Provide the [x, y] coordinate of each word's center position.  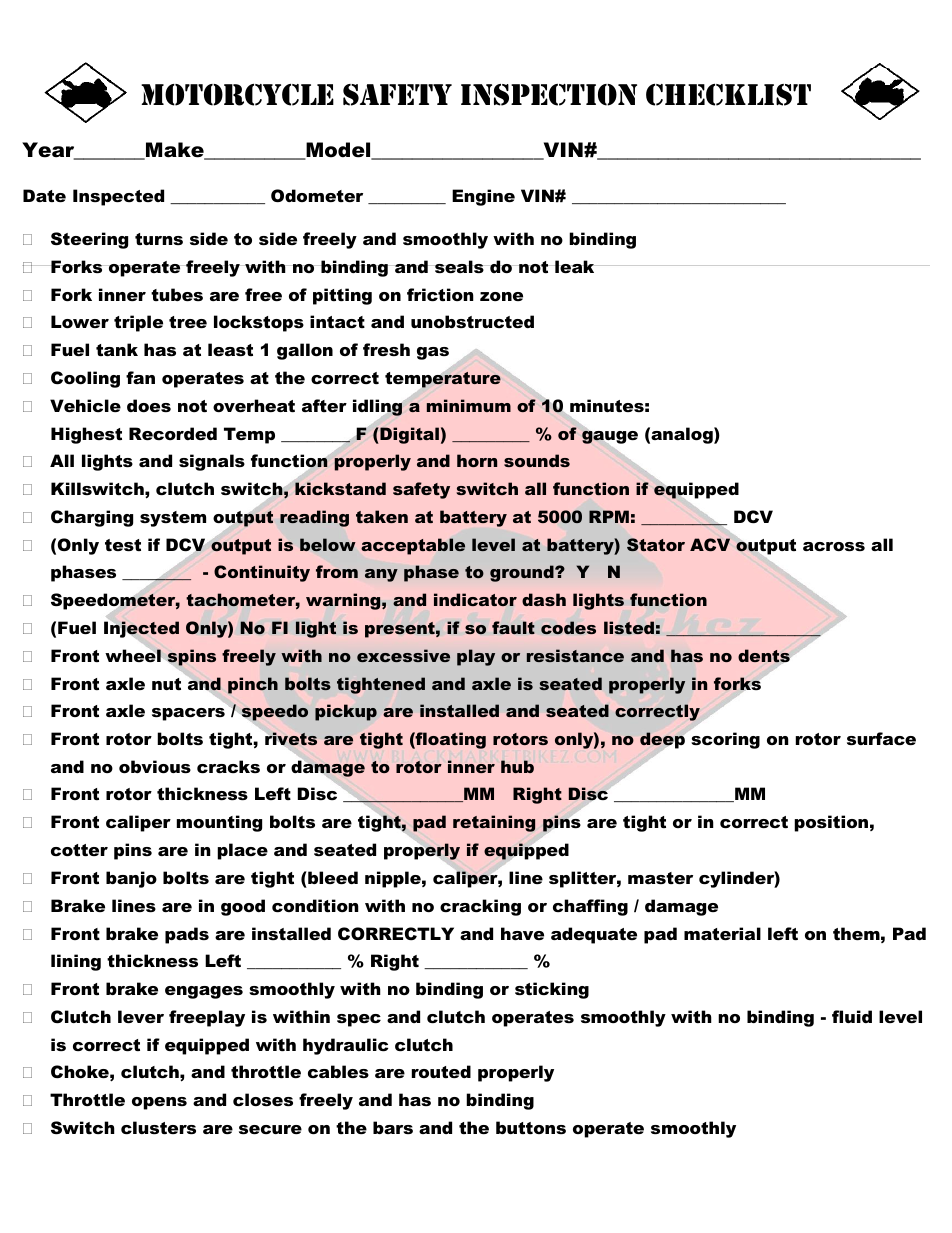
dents [764, 656]
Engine [483, 197]
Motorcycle [237, 95]
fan [140, 377]
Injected [141, 629]
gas [433, 353]
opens [159, 1103]
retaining [494, 823]
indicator [475, 599]
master [660, 878]
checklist [728, 95]
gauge [609, 437]
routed [441, 1071]
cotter [79, 850]
